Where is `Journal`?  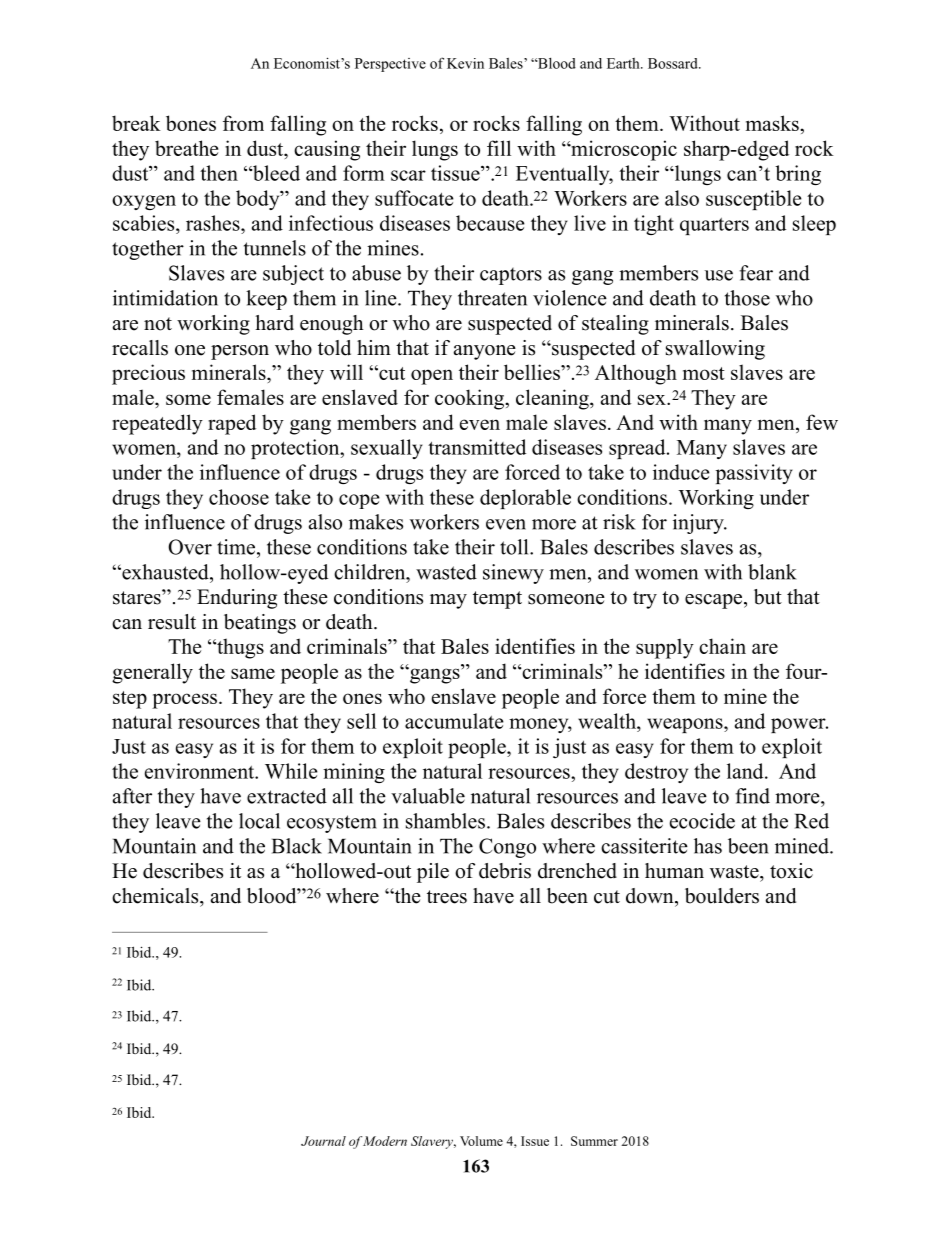
Journal is located at coordinates (323, 1141).
